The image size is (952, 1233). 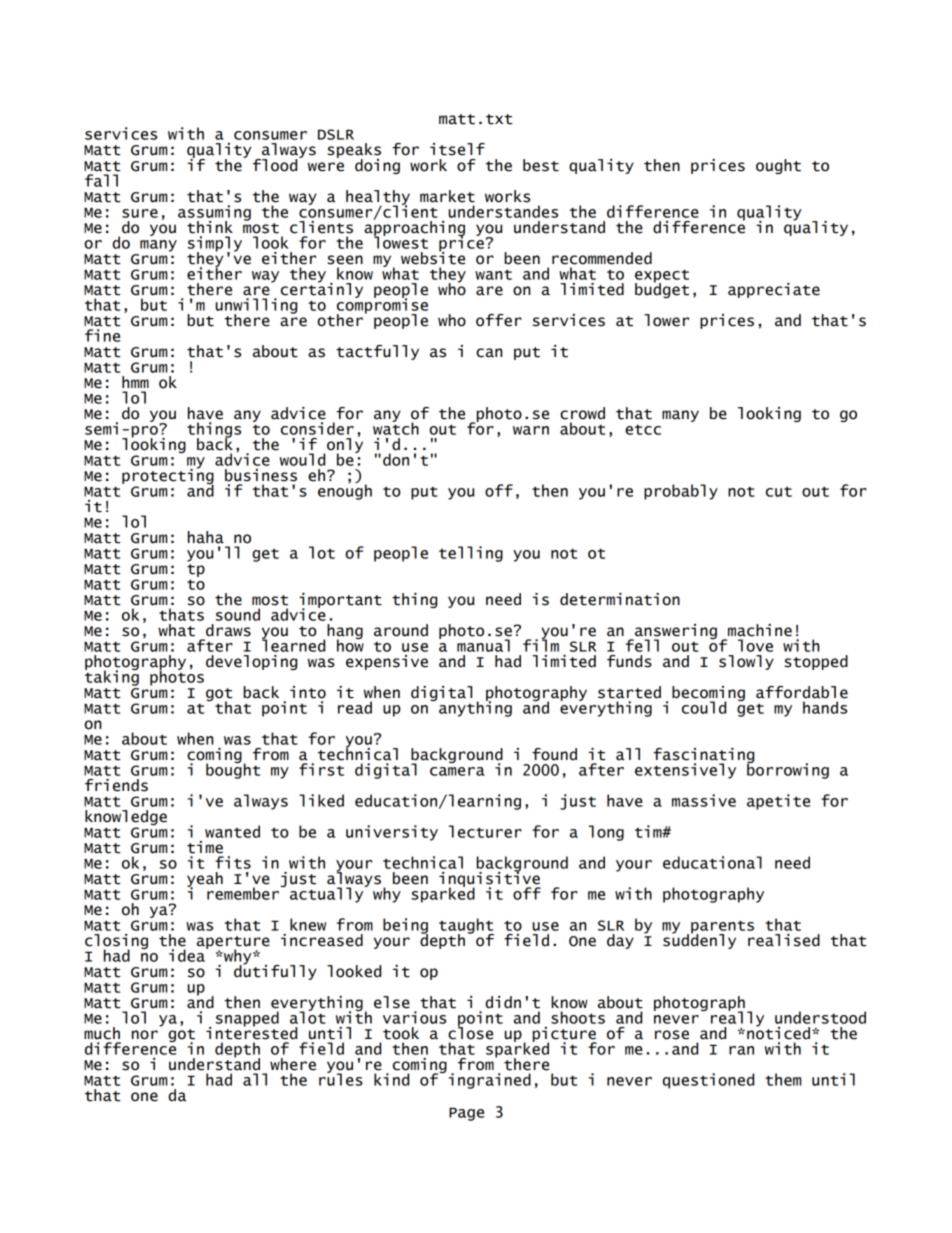 I want to click on ingrained, so click(x=490, y=1081).
